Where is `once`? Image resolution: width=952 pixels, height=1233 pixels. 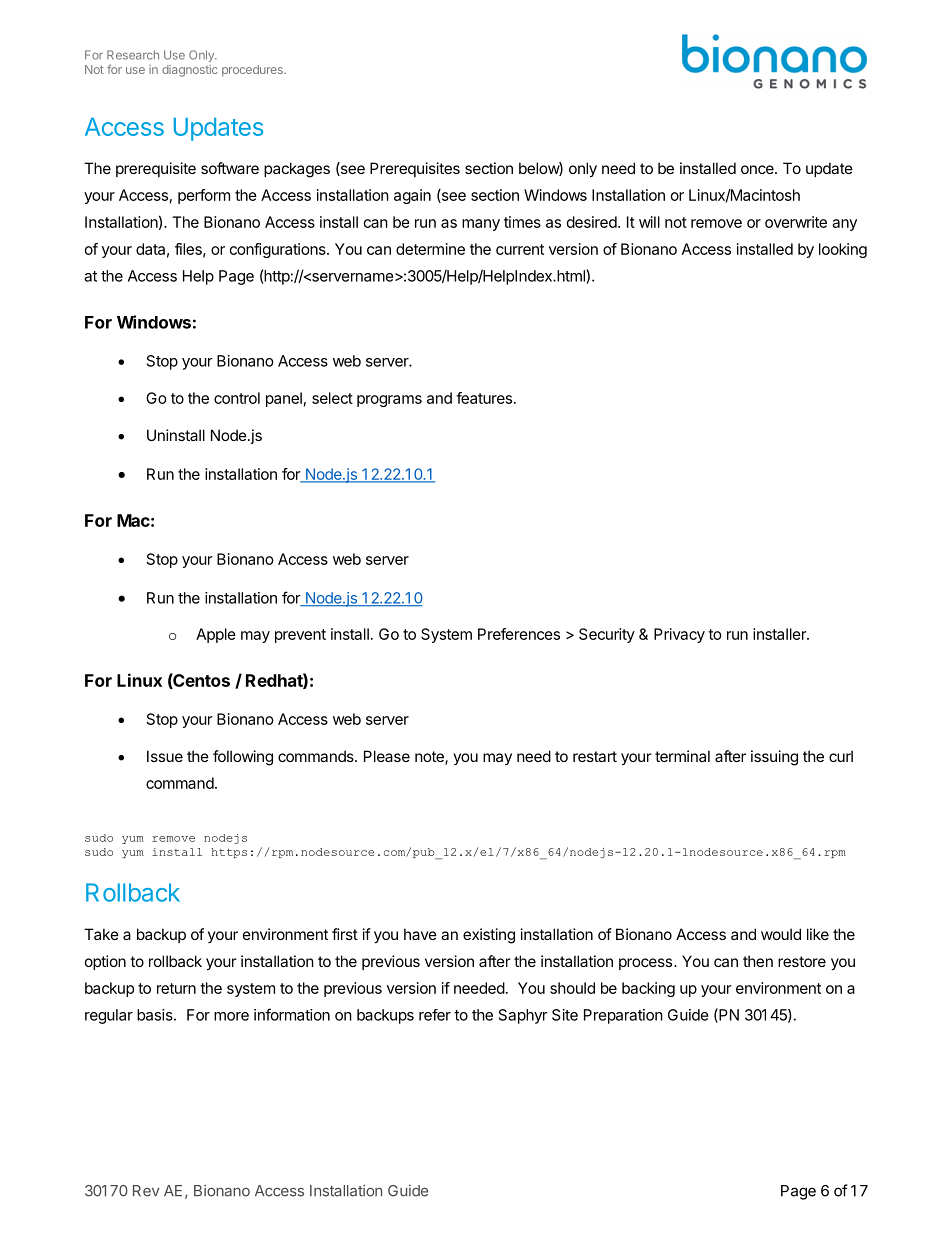 once is located at coordinates (758, 169).
